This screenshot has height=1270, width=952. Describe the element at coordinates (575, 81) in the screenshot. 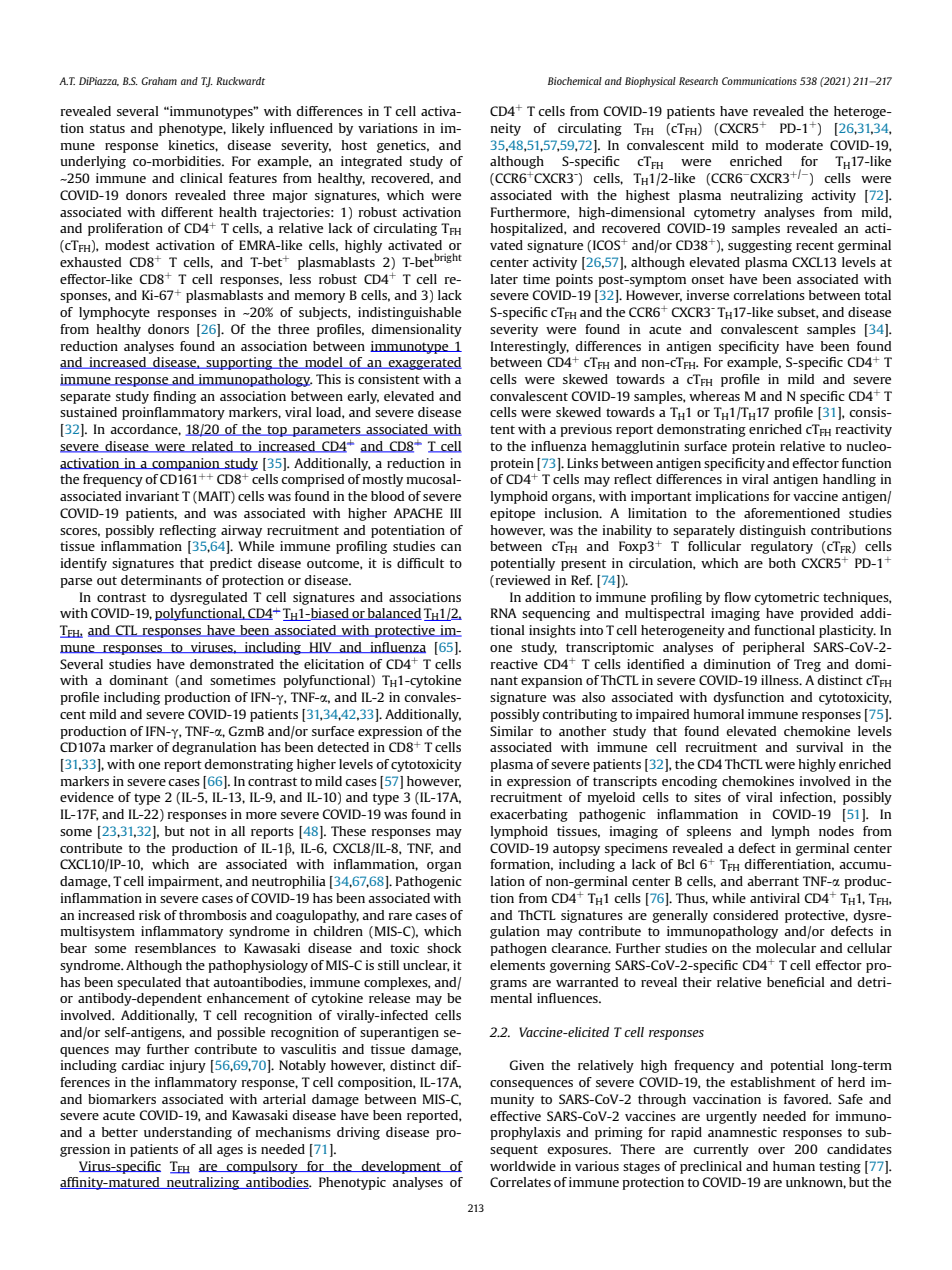

I see `Biochemical` at that location.
